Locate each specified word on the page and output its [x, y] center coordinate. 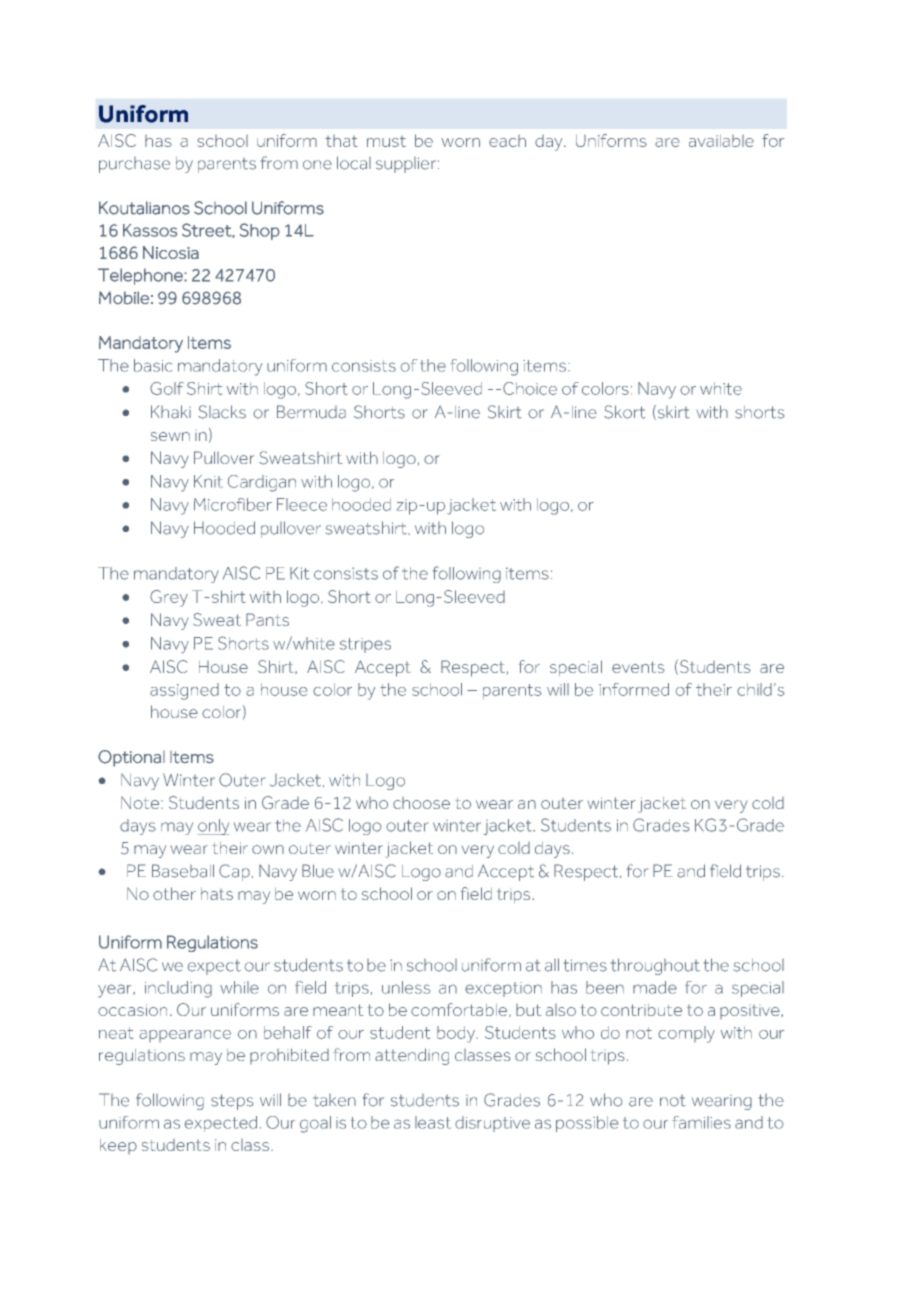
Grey [169, 598]
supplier [407, 165]
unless [406, 987]
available [721, 141]
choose [421, 803]
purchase [134, 165]
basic [153, 365]
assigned [184, 691]
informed [634, 689]
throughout [655, 966]
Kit [300, 573]
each [507, 141]
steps [232, 1102]
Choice [530, 388]
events [638, 667]
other [174, 893]
